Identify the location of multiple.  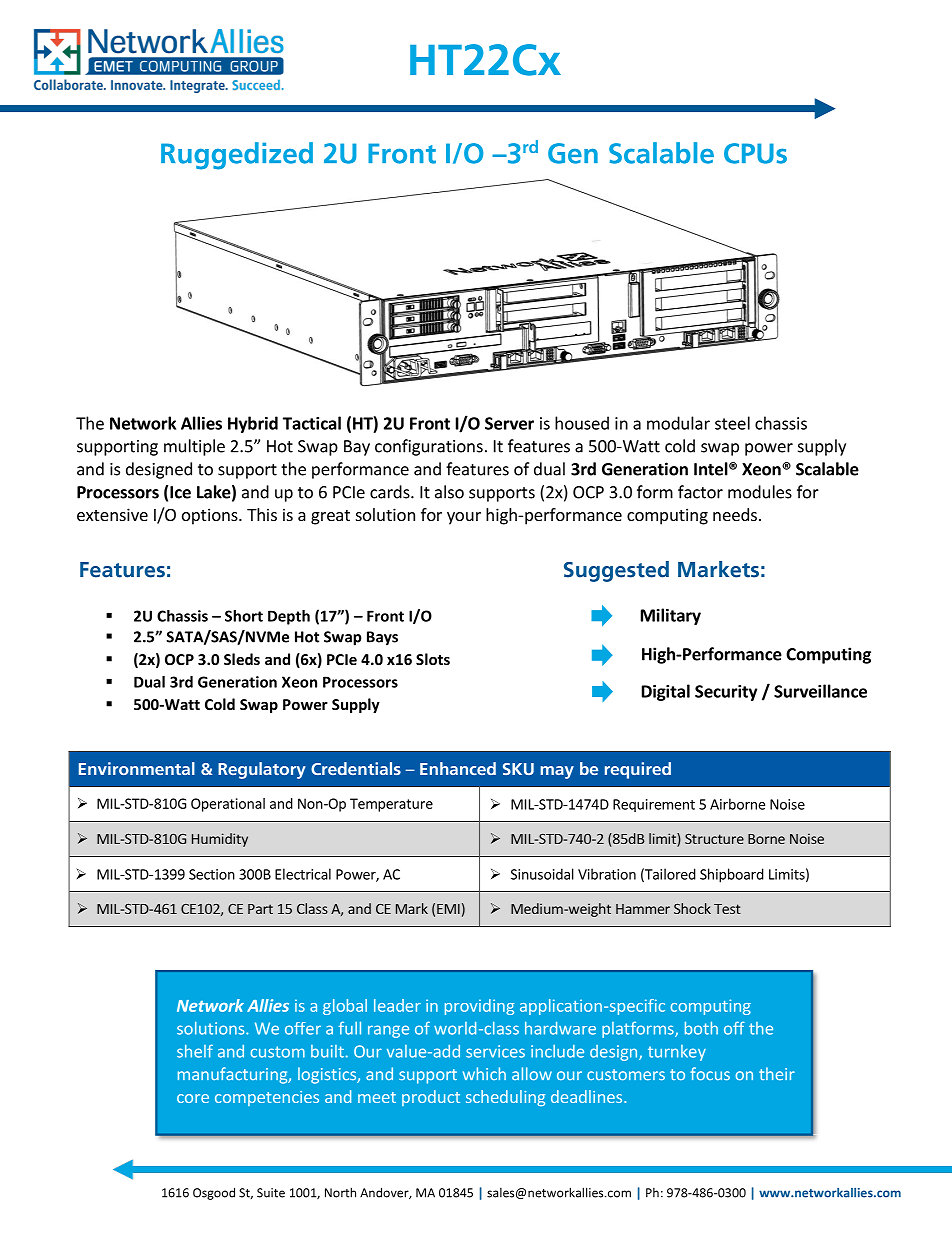
(194, 447).
